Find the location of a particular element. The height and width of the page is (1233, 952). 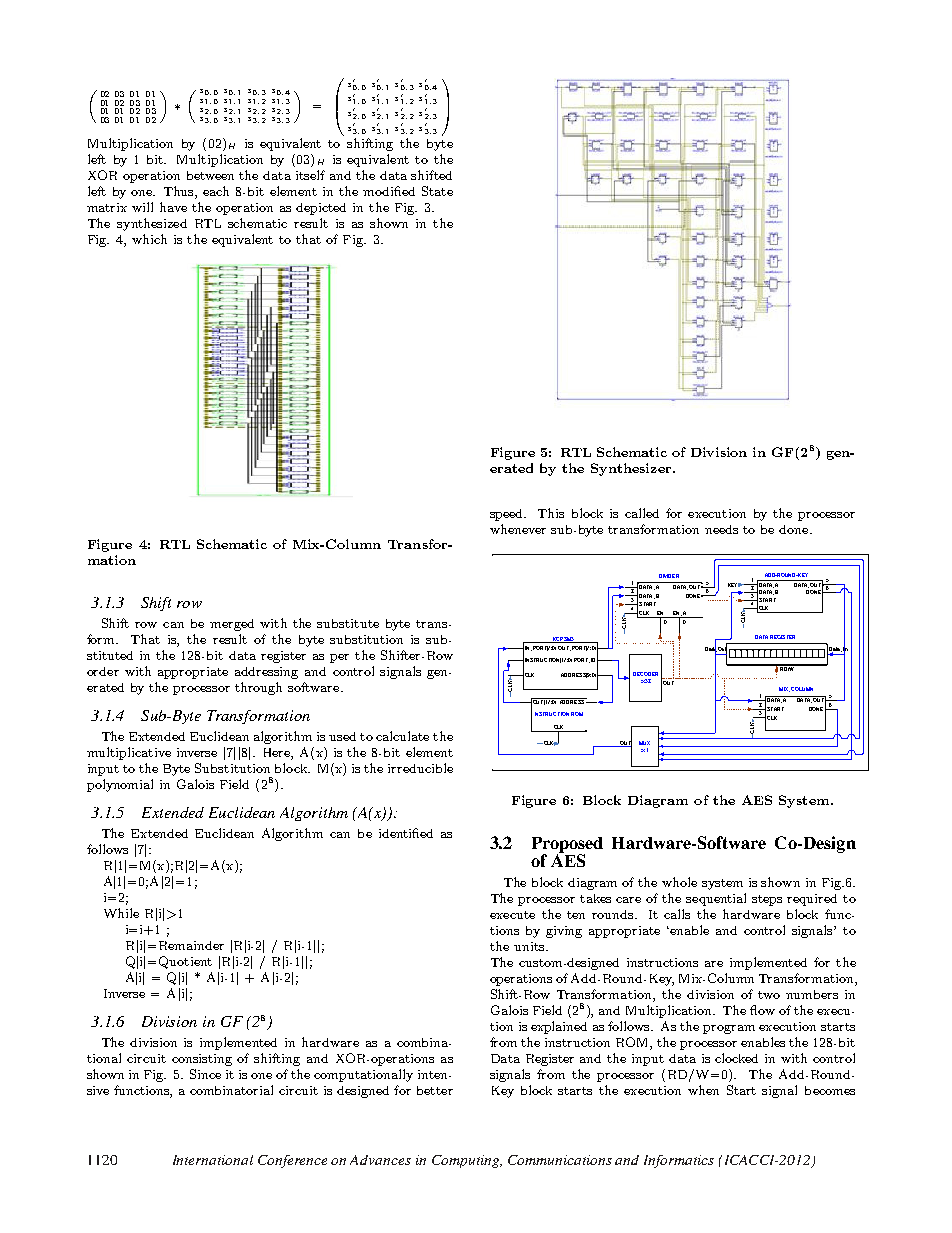

Computing is located at coordinates (467, 1161).
